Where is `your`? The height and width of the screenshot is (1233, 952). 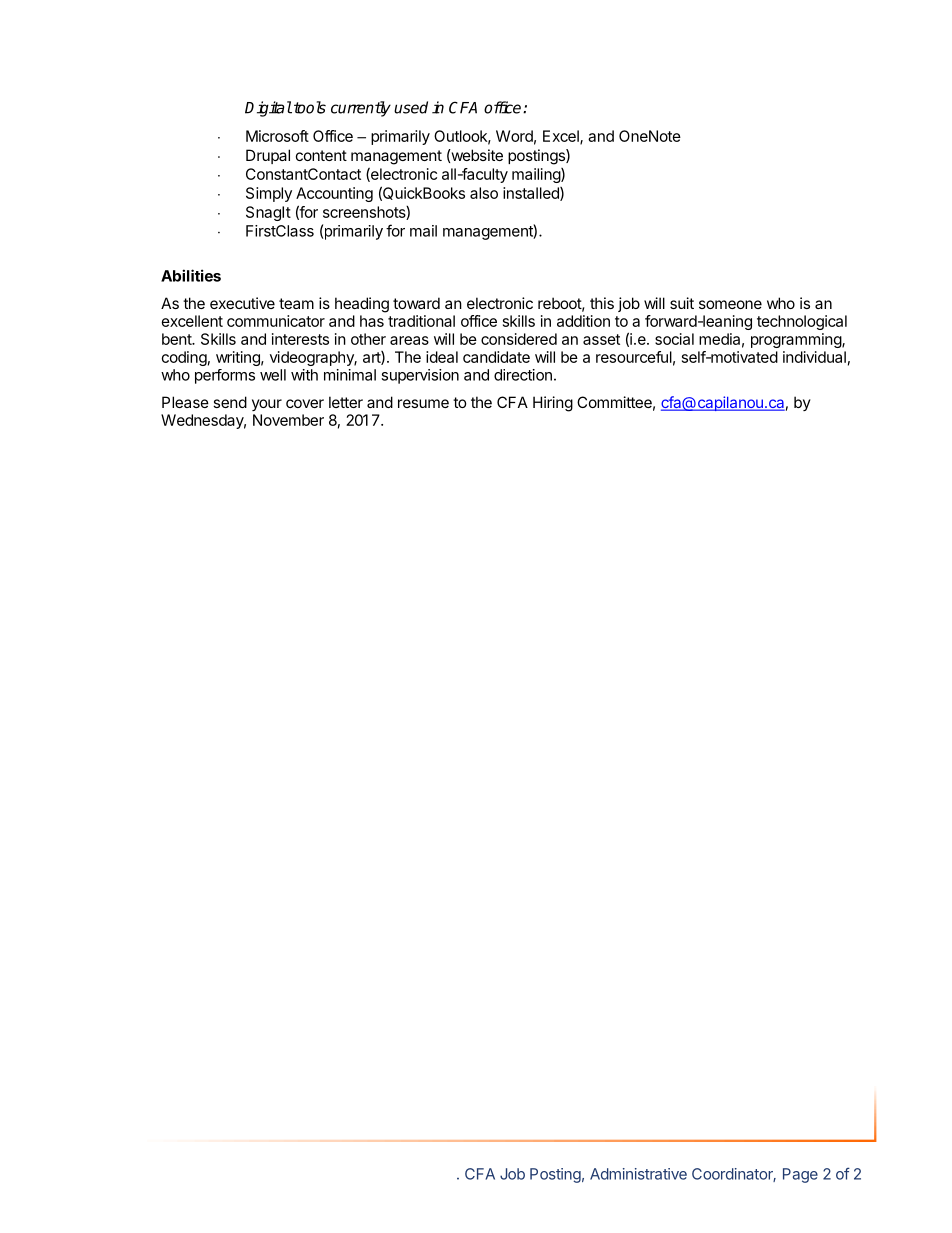 your is located at coordinates (267, 405).
